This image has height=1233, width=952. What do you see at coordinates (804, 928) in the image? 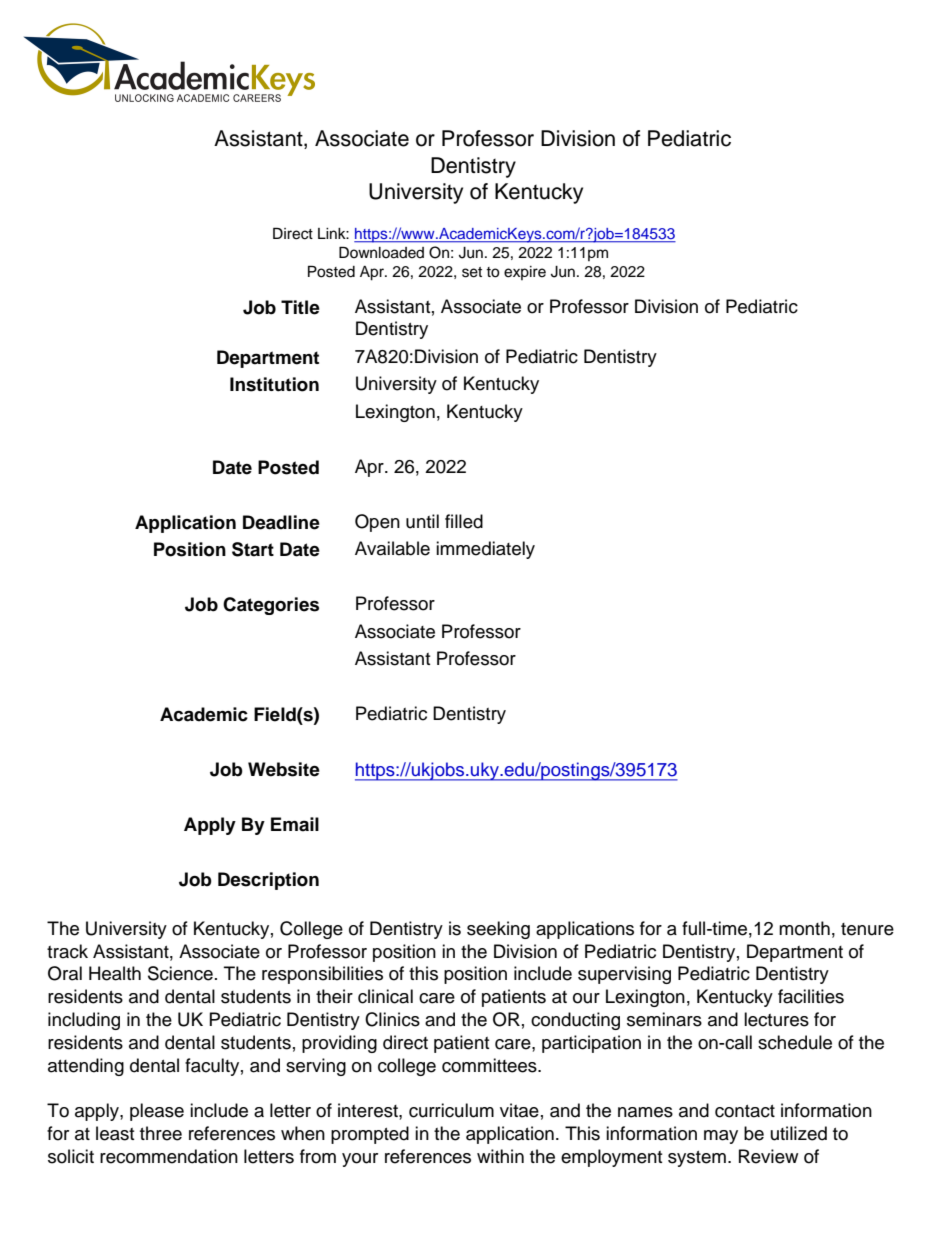
I see `month` at bounding box center [804, 928].
